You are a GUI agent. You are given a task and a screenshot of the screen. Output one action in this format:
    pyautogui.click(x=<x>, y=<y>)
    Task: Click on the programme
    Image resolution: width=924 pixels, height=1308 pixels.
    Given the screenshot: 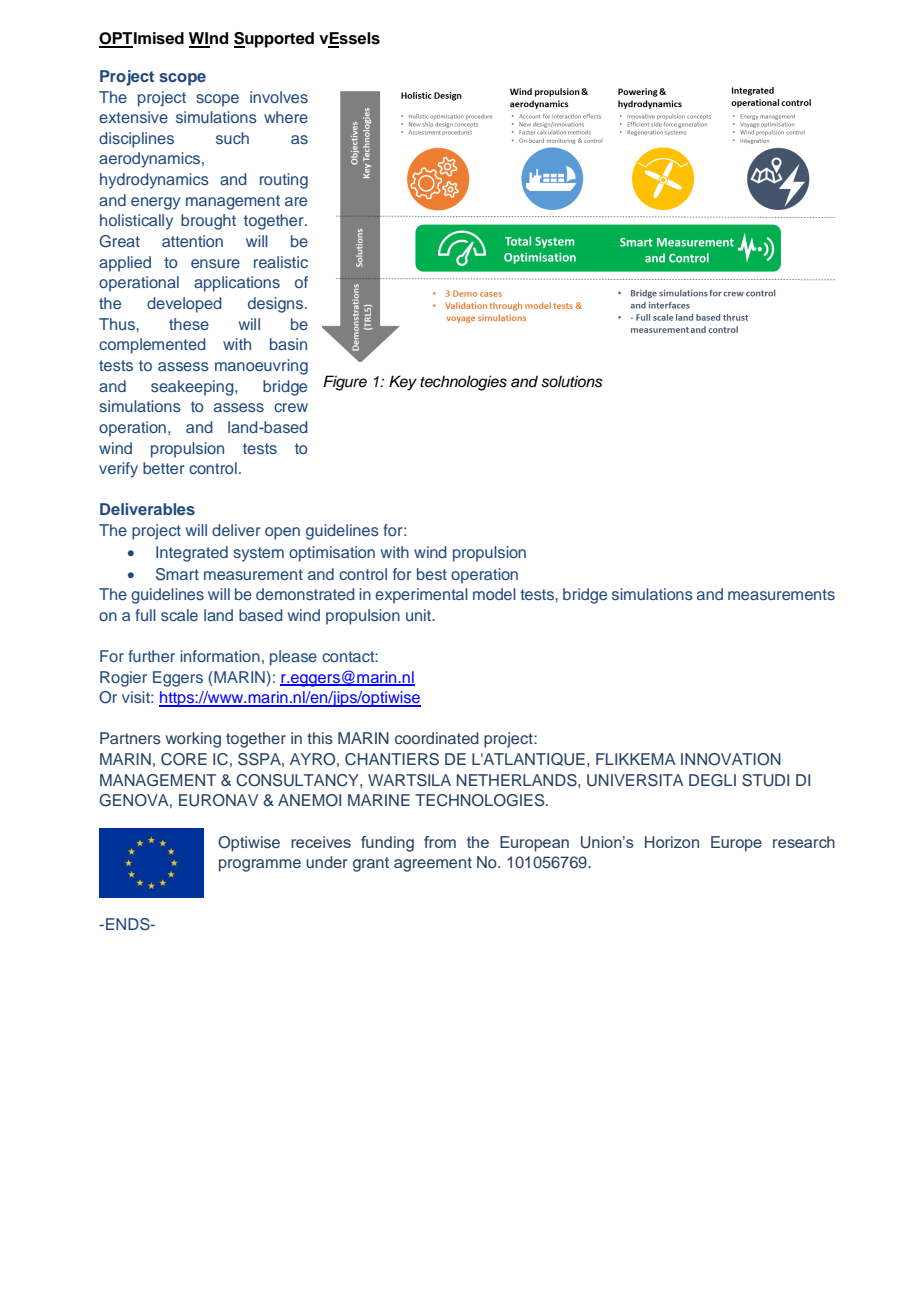 What is the action you would take?
    pyautogui.click(x=260, y=865)
